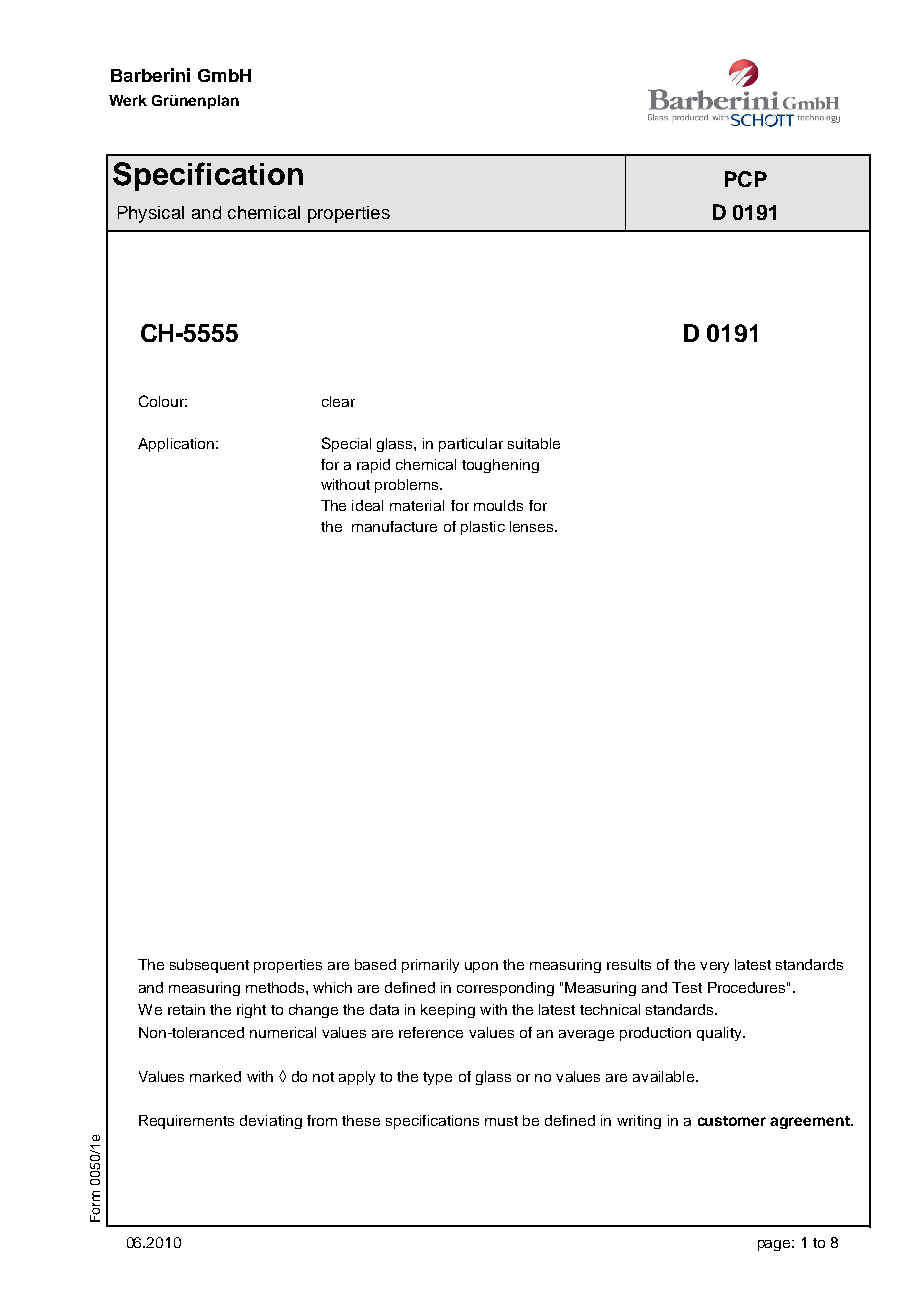  What do you see at coordinates (533, 526) in the document?
I see `lenses` at bounding box center [533, 526].
